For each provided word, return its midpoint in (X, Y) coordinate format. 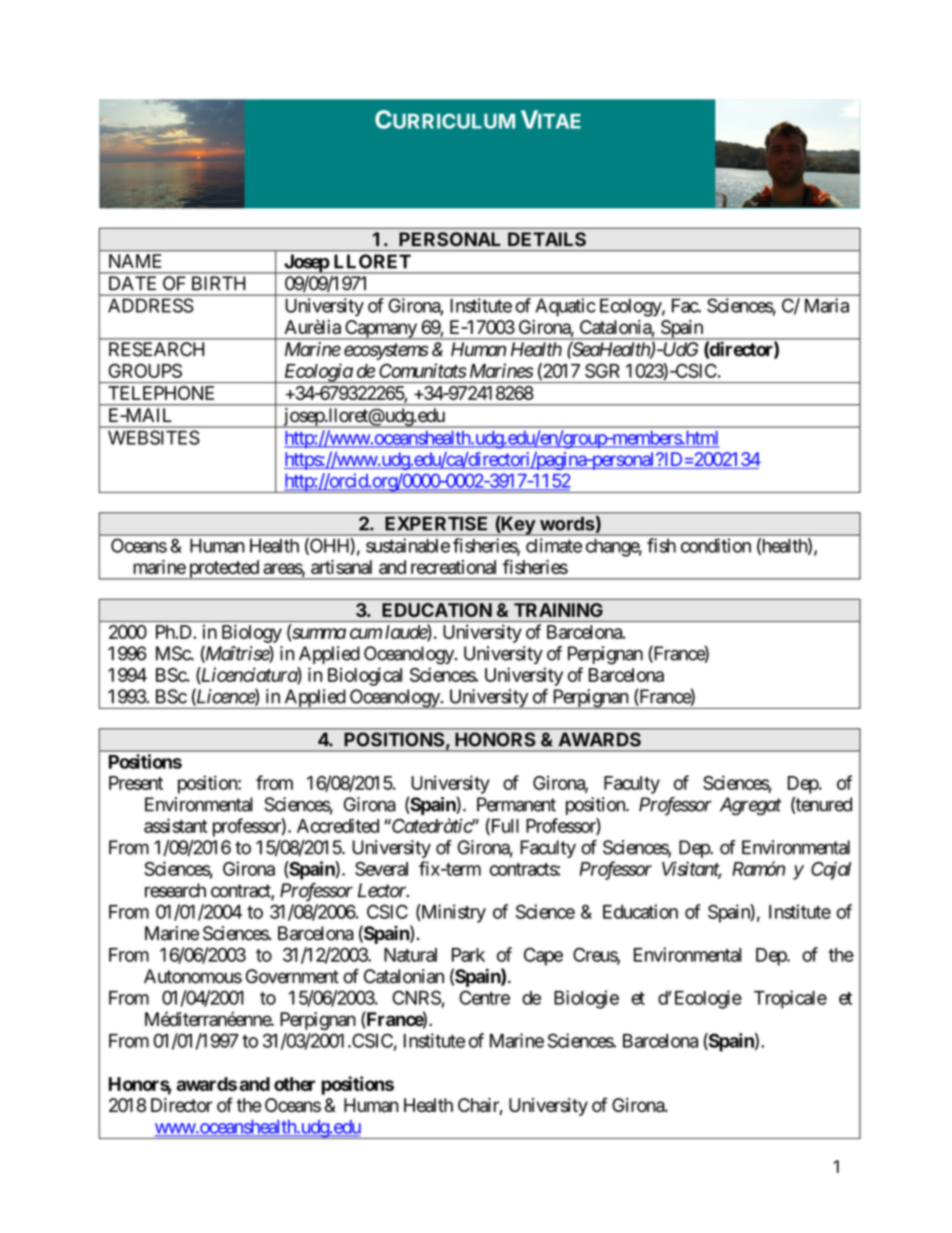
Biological (365, 676)
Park (468, 955)
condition (716, 545)
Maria (827, 305)
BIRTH (218, 283)
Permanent (516, 804)
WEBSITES (154, 437)
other (294, 1084)
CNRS (416, 997)
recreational (453, 567)
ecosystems (386, 351)
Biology (252, 633)
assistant (175, 825)
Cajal (831, 870)
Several (381, 869)
